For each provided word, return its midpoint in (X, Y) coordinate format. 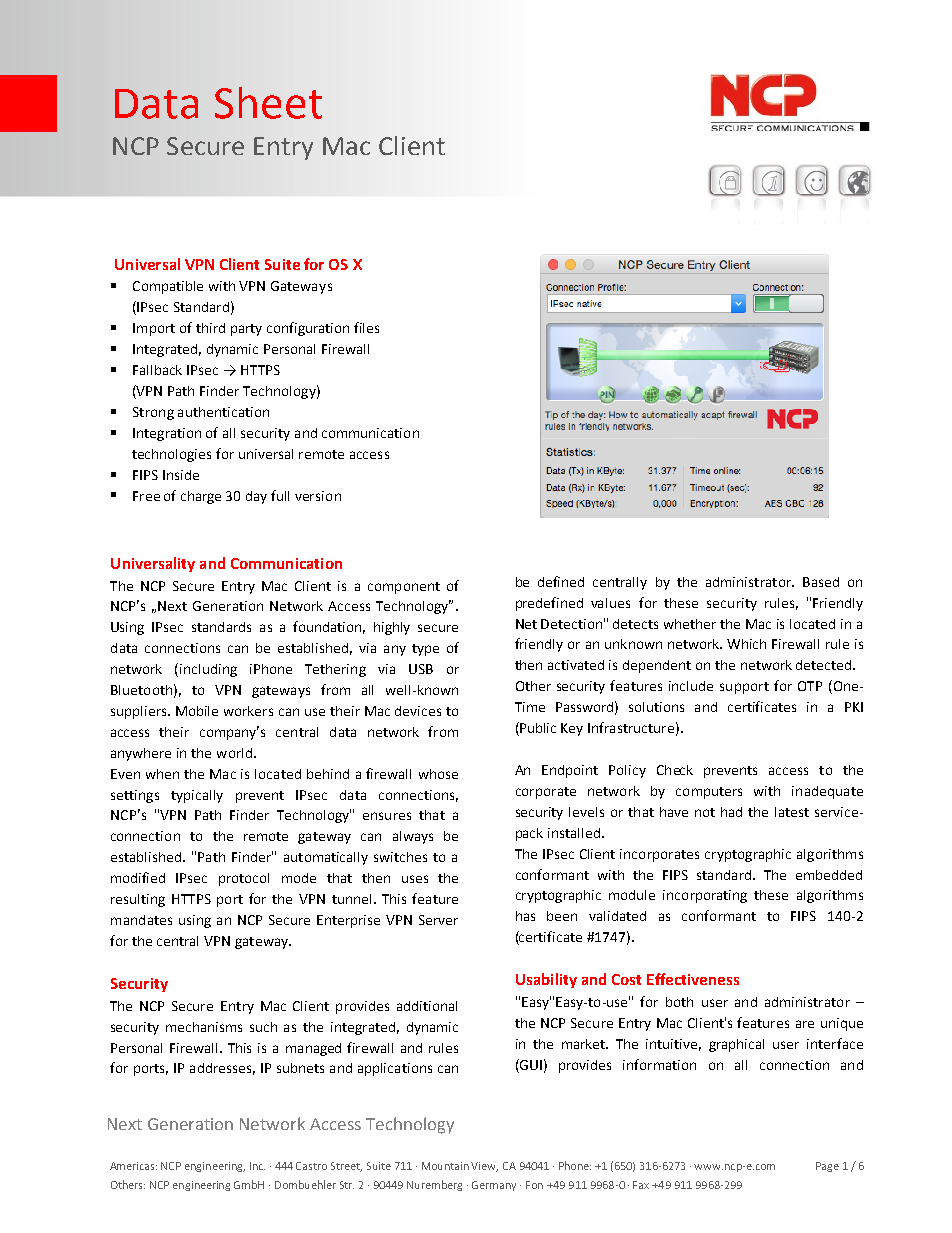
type (425, 650)
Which (746, 644)
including (208, 670)
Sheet (268, 103)
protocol (244, 879)
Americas (133, 1166)
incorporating (705, 896)
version (318, 496)
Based (821, 582)
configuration (308, 329)
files (366, 327)
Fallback (157, 370)
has (525, 916)
